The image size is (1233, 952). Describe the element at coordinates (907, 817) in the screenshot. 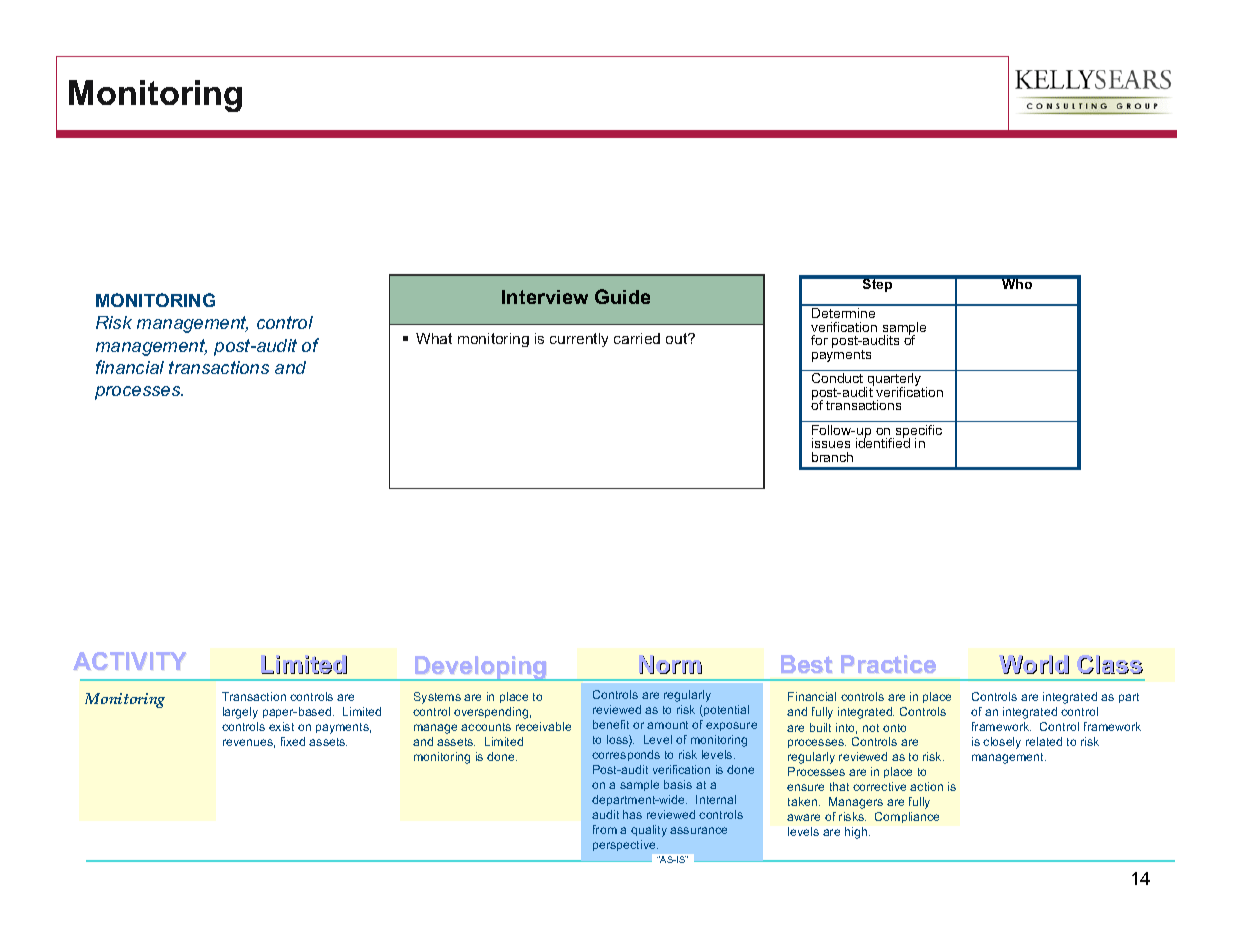

I see `Compliance` at that location.
